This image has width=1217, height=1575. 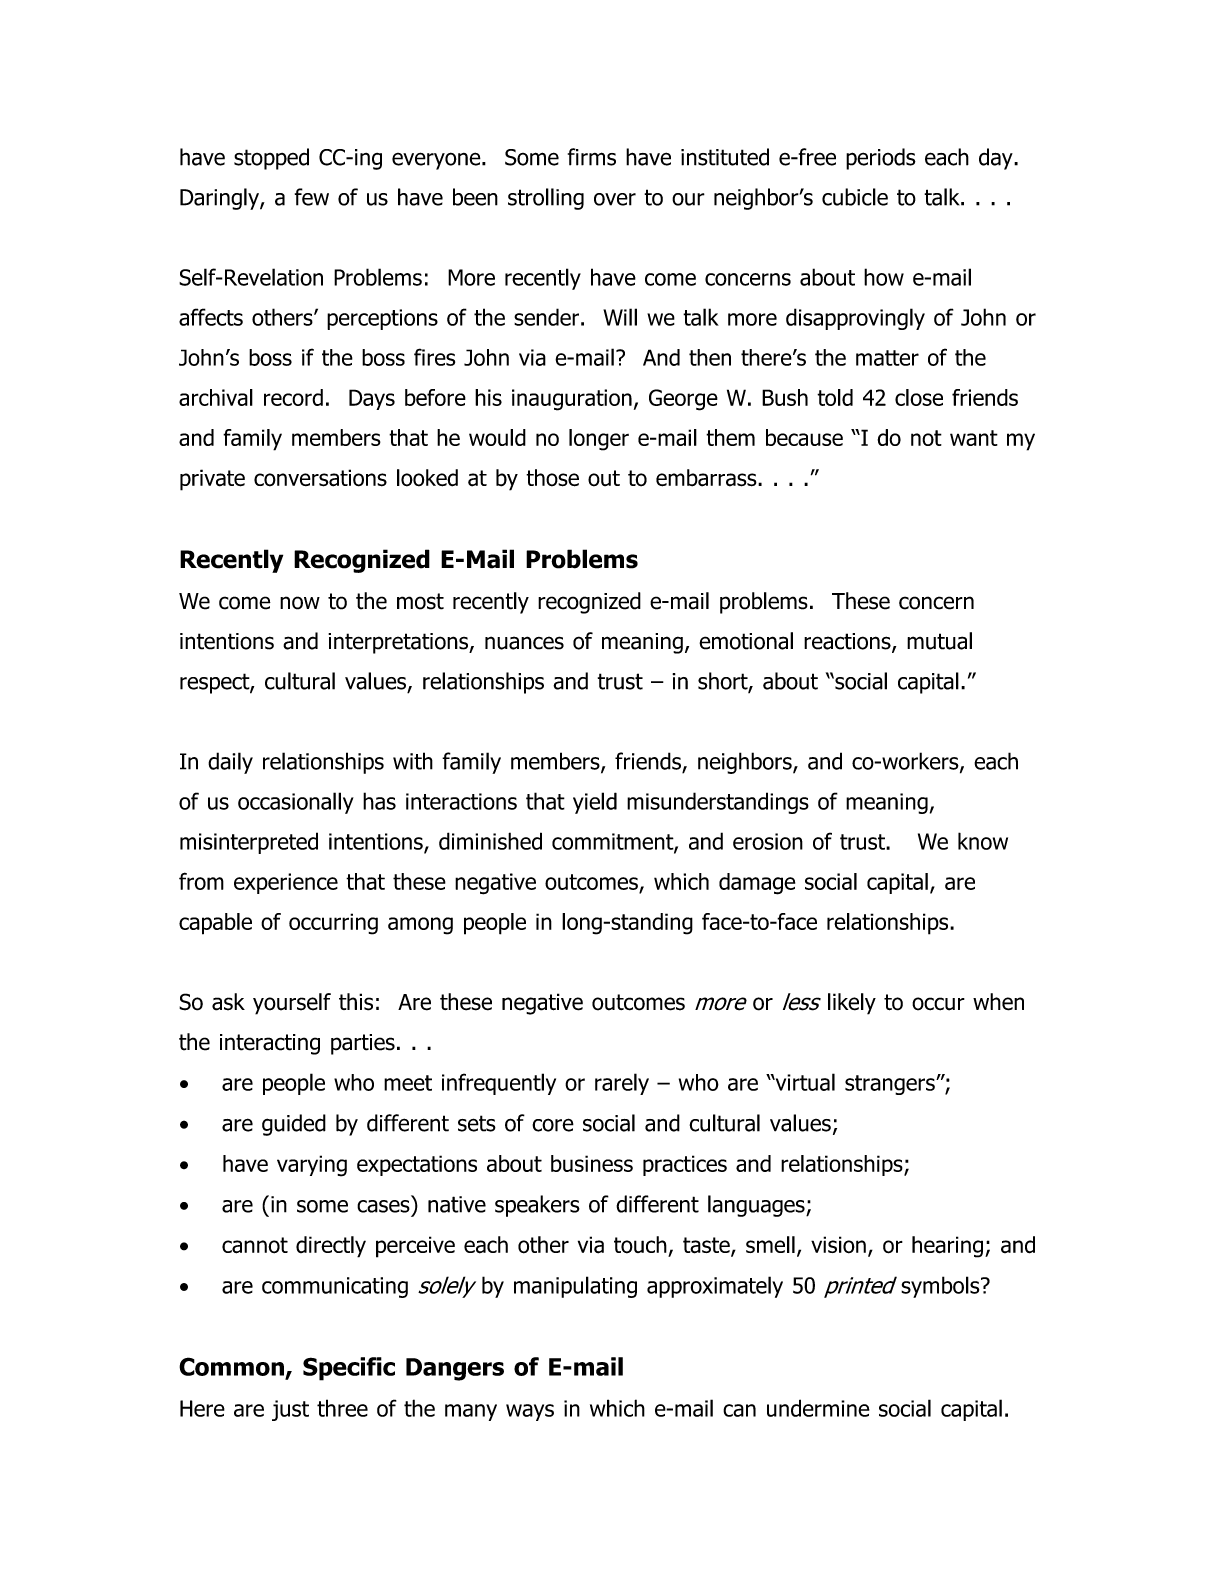 What do you see at coordinates (615, 199) in the image?
I see `over` at bounding box center [615, 199].
